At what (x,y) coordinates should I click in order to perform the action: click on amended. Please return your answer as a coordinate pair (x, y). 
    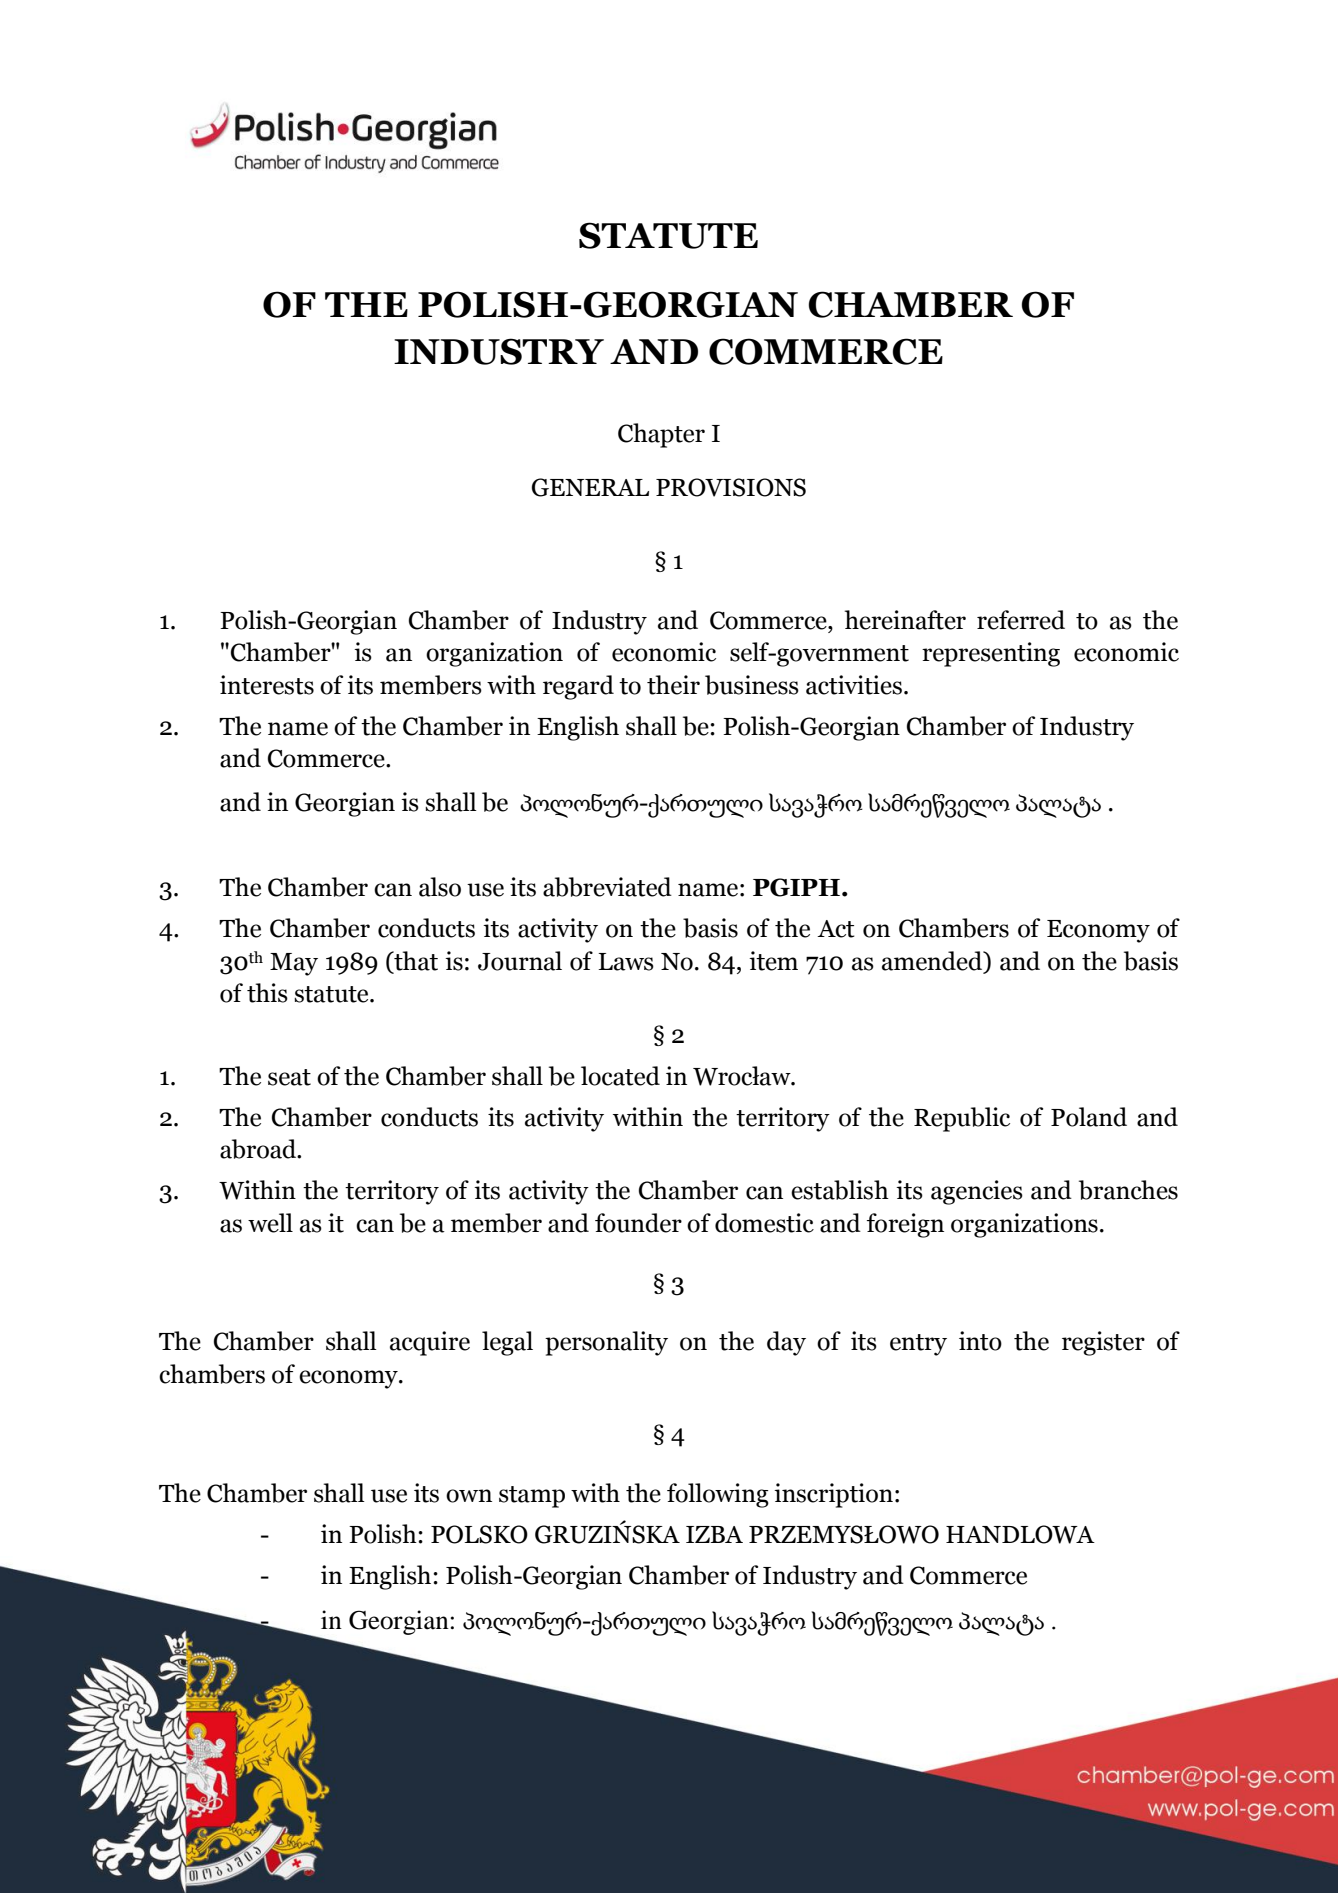
    Looking at the image, I should click on (933, 961).
